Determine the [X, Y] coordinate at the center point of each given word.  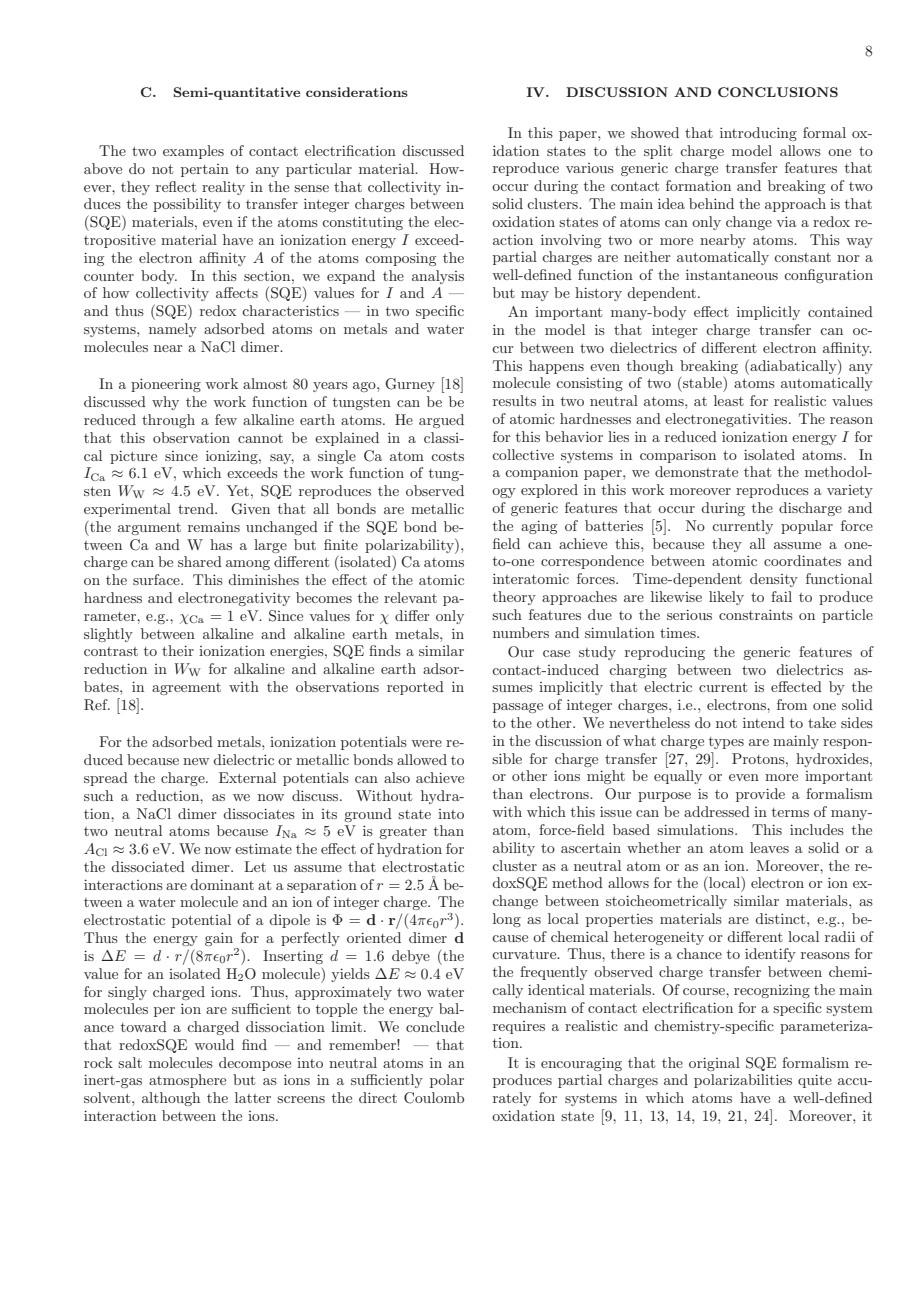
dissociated [148, 866]
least [729, 400]
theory [514, 598]
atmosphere [187, 1081]
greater [403, 832]
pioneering [166, 385]
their [178, 650]
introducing [758, 134]
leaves [769, 847]
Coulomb [434, 1098]
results [514, 400]
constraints [756, 614]
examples [193, 152]
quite [815, 1081]
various [590, 168]
